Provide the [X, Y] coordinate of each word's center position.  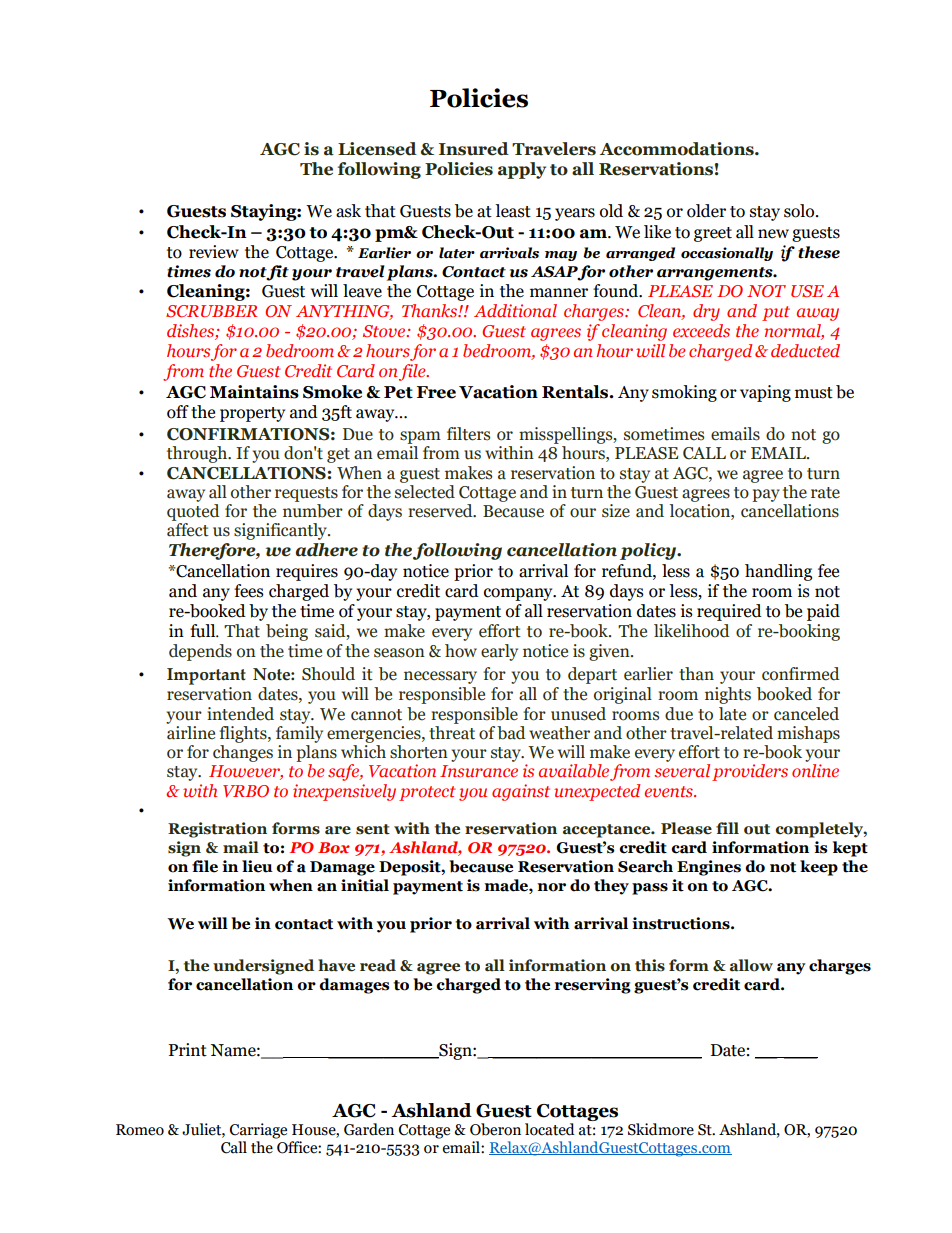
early [499, 652]
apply [522, 170]
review [214, 252]
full [204, 631]
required [729, 612]
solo [800, 211]
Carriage [258, 1131]
